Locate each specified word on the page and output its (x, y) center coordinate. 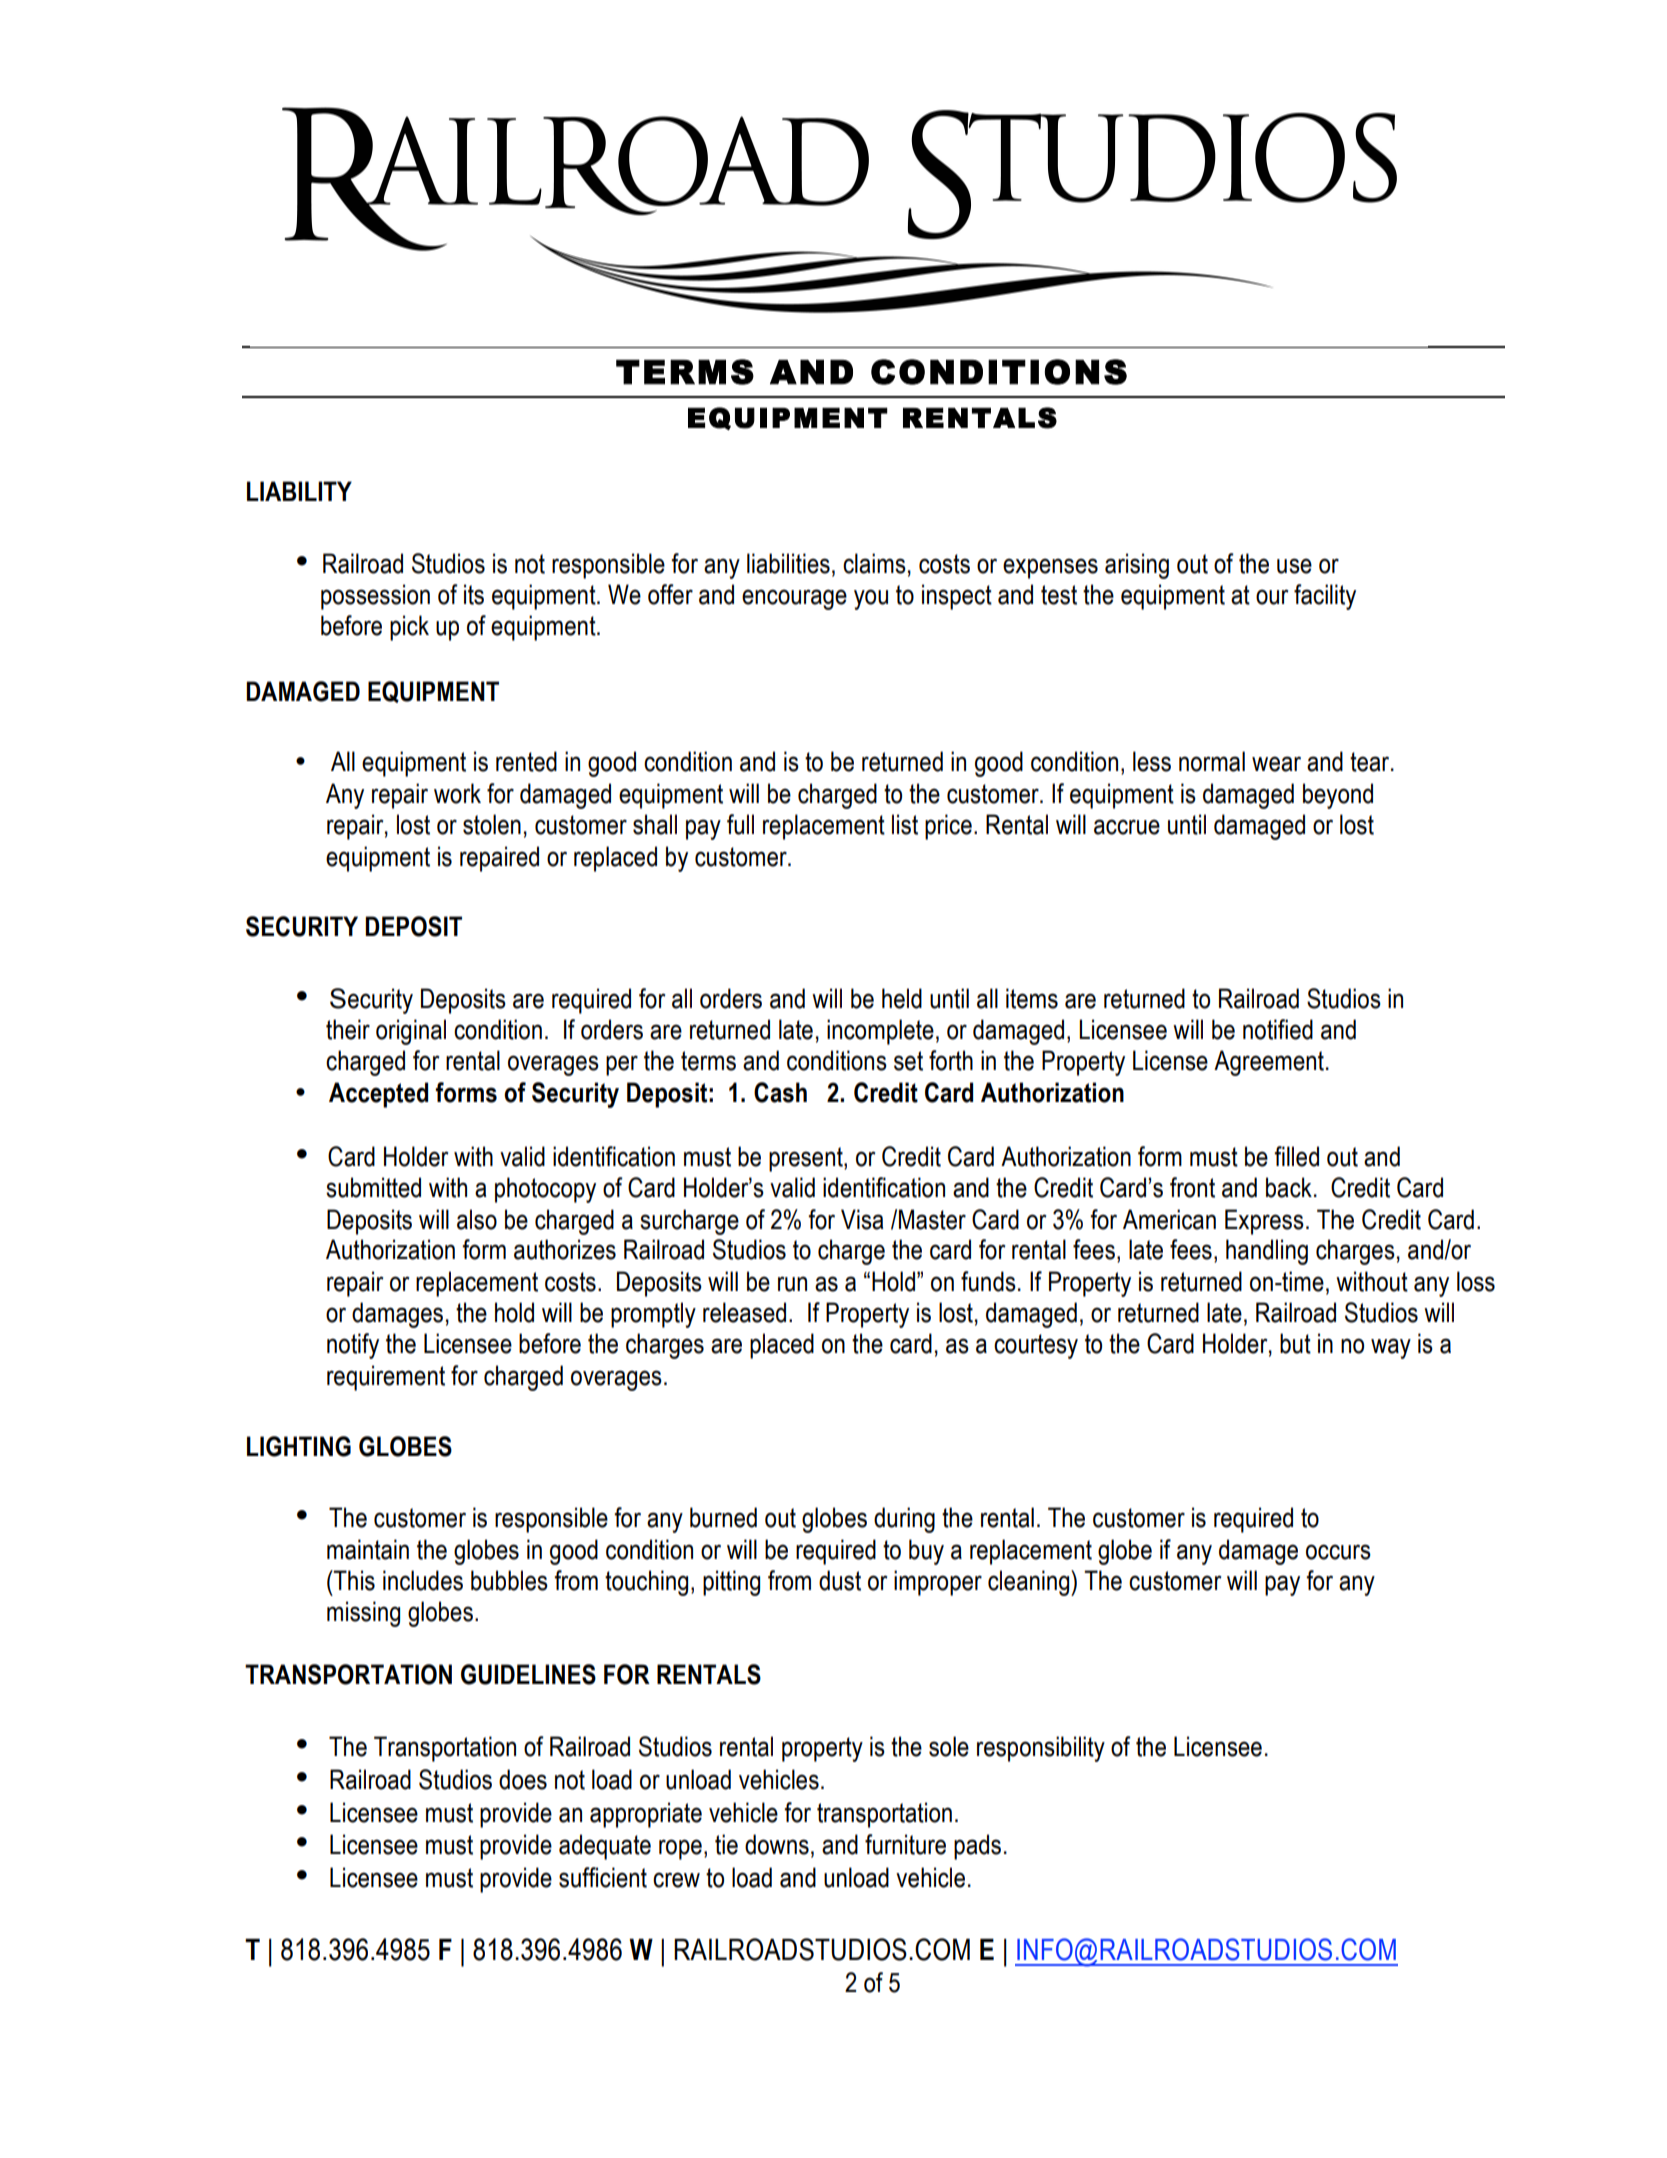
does (523, 1779)
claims (874, 563)
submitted (373, 1187)
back (1289, 1187)
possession (375, 597)
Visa (862, 1219)
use (1294, 566)
